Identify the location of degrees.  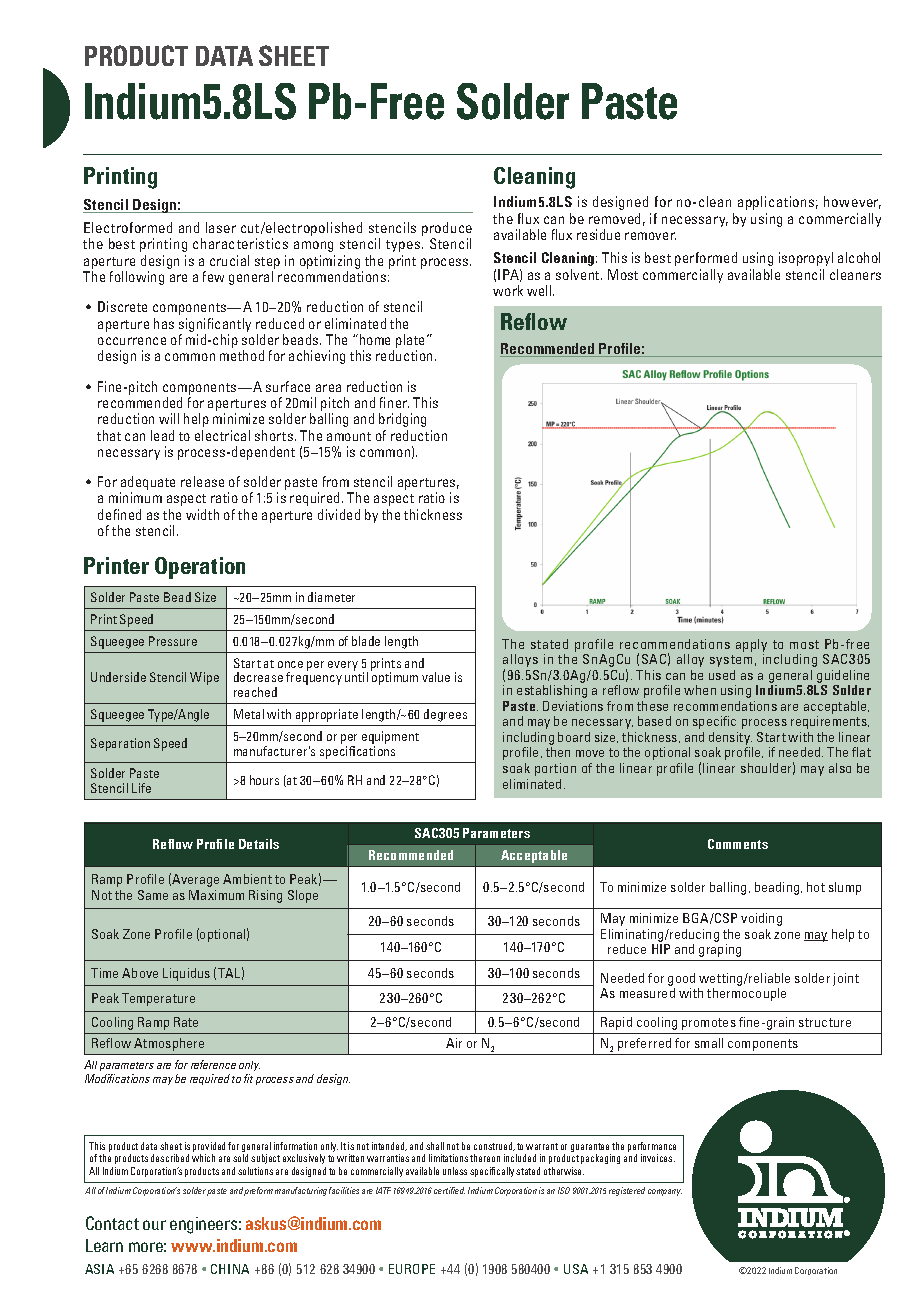
(445, 715).
